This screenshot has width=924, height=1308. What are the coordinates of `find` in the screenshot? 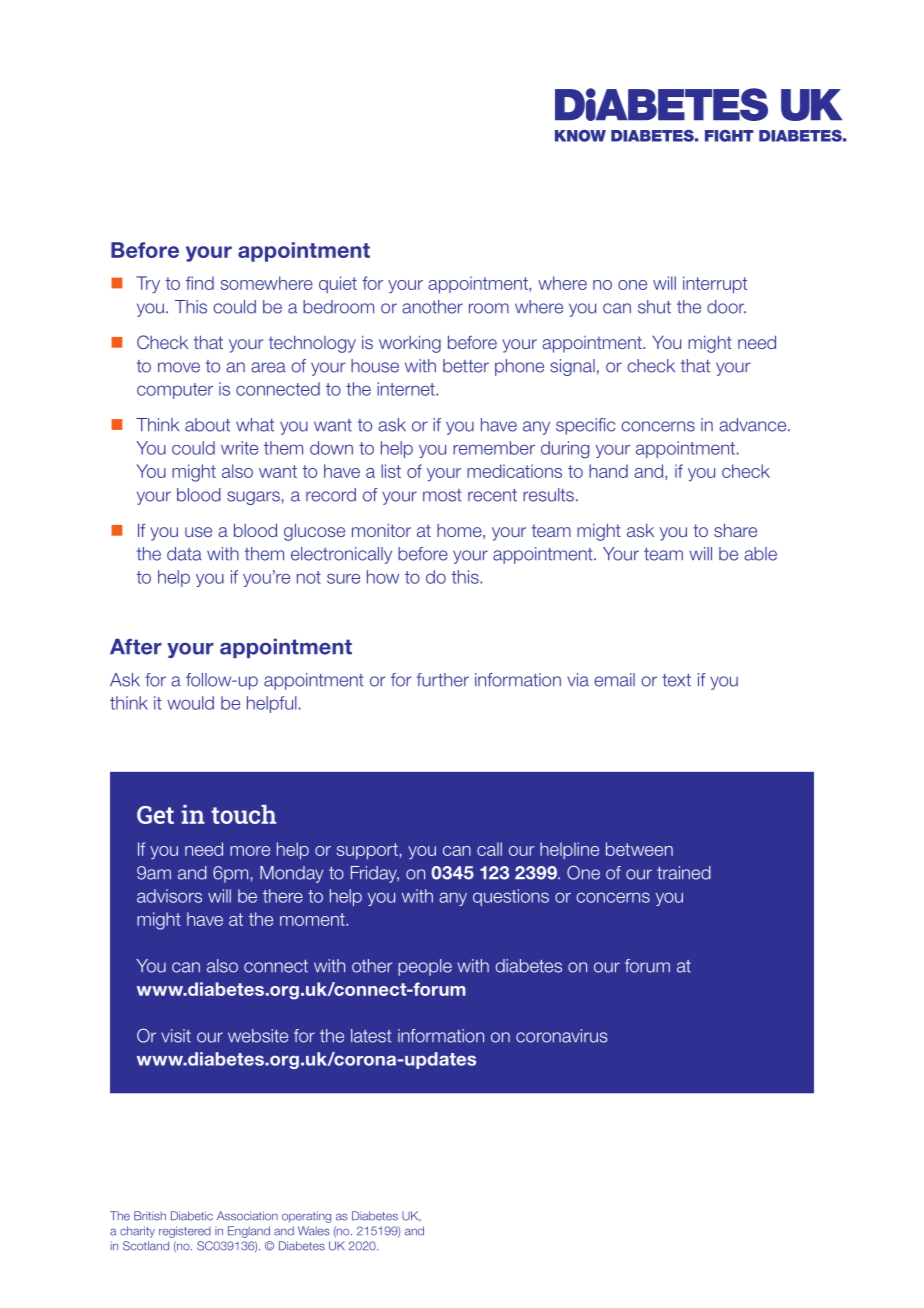 It's located at (200, 283).
